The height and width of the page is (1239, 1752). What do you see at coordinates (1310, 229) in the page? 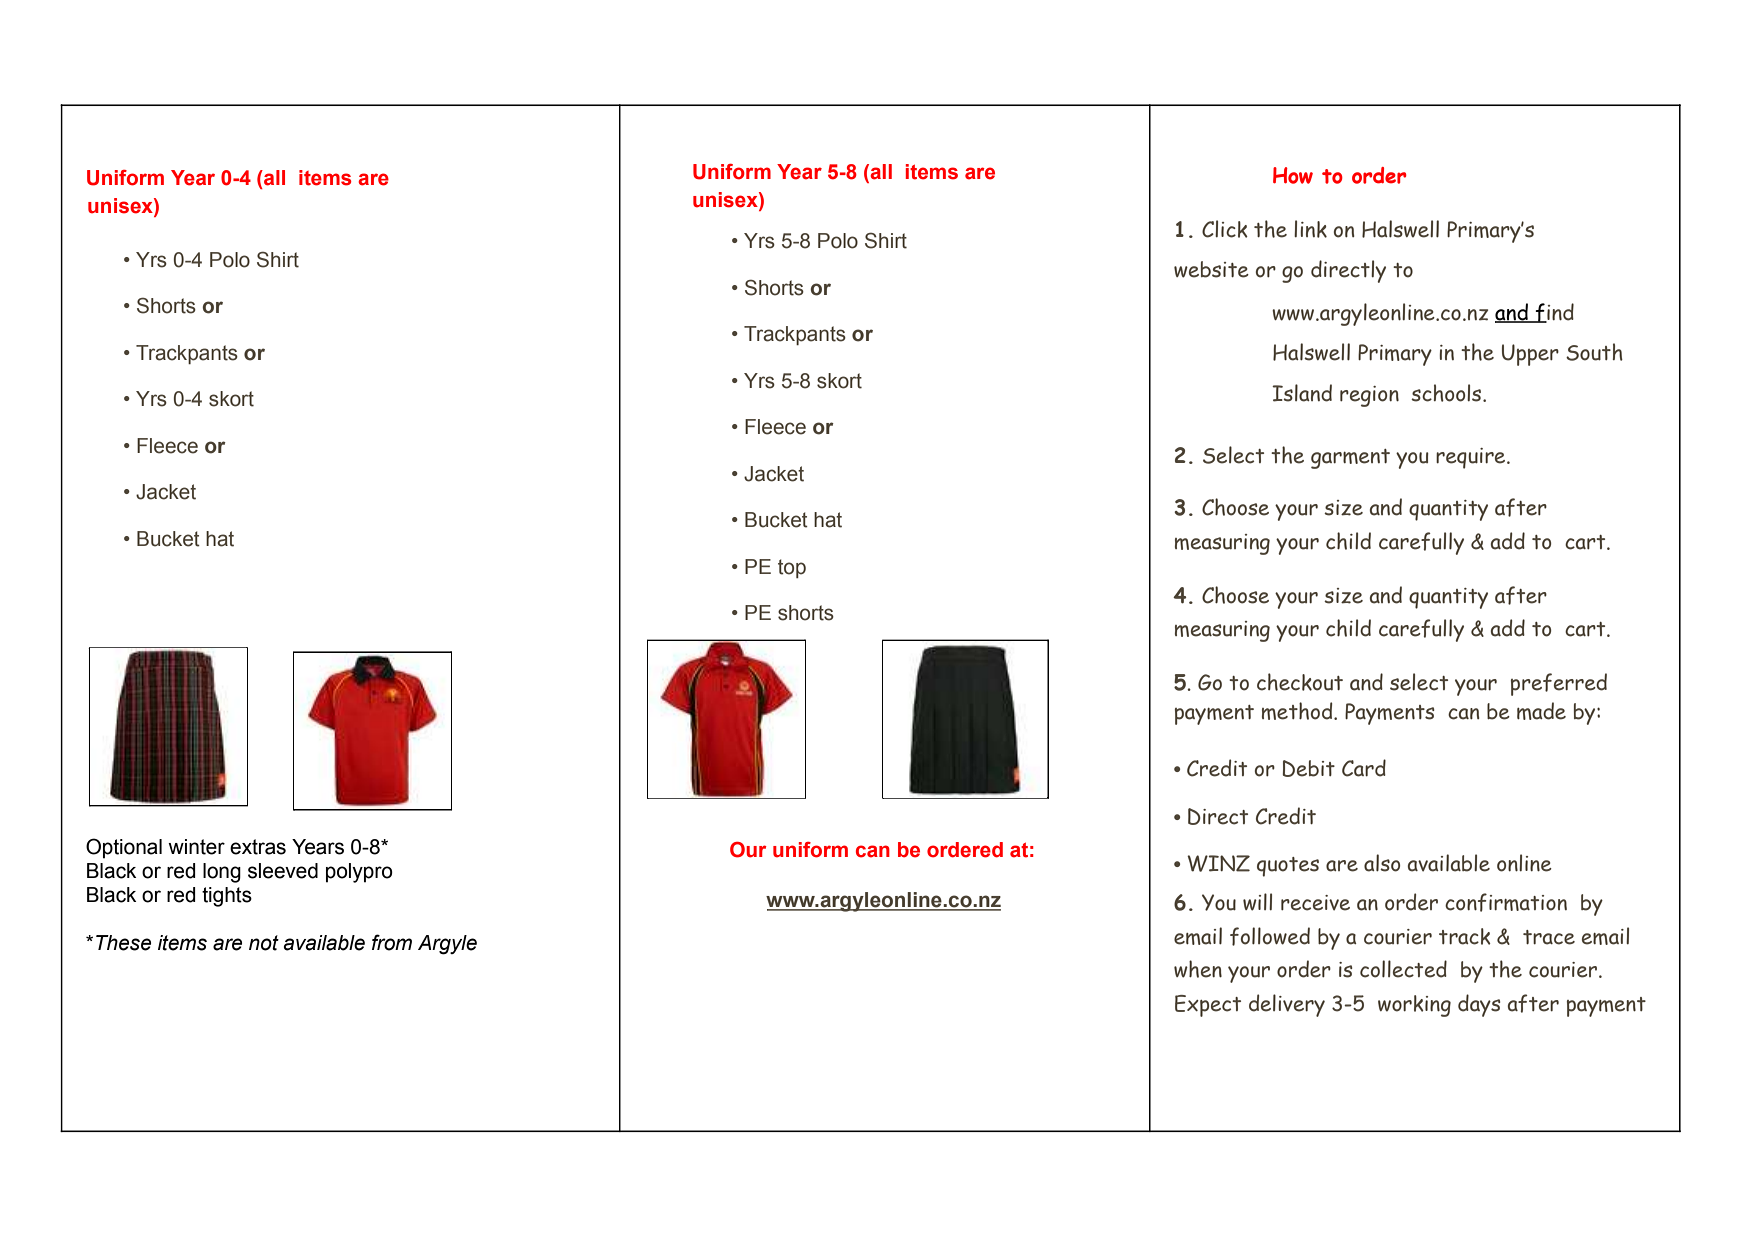
I see `link` at bounding box center [1310, 229].
